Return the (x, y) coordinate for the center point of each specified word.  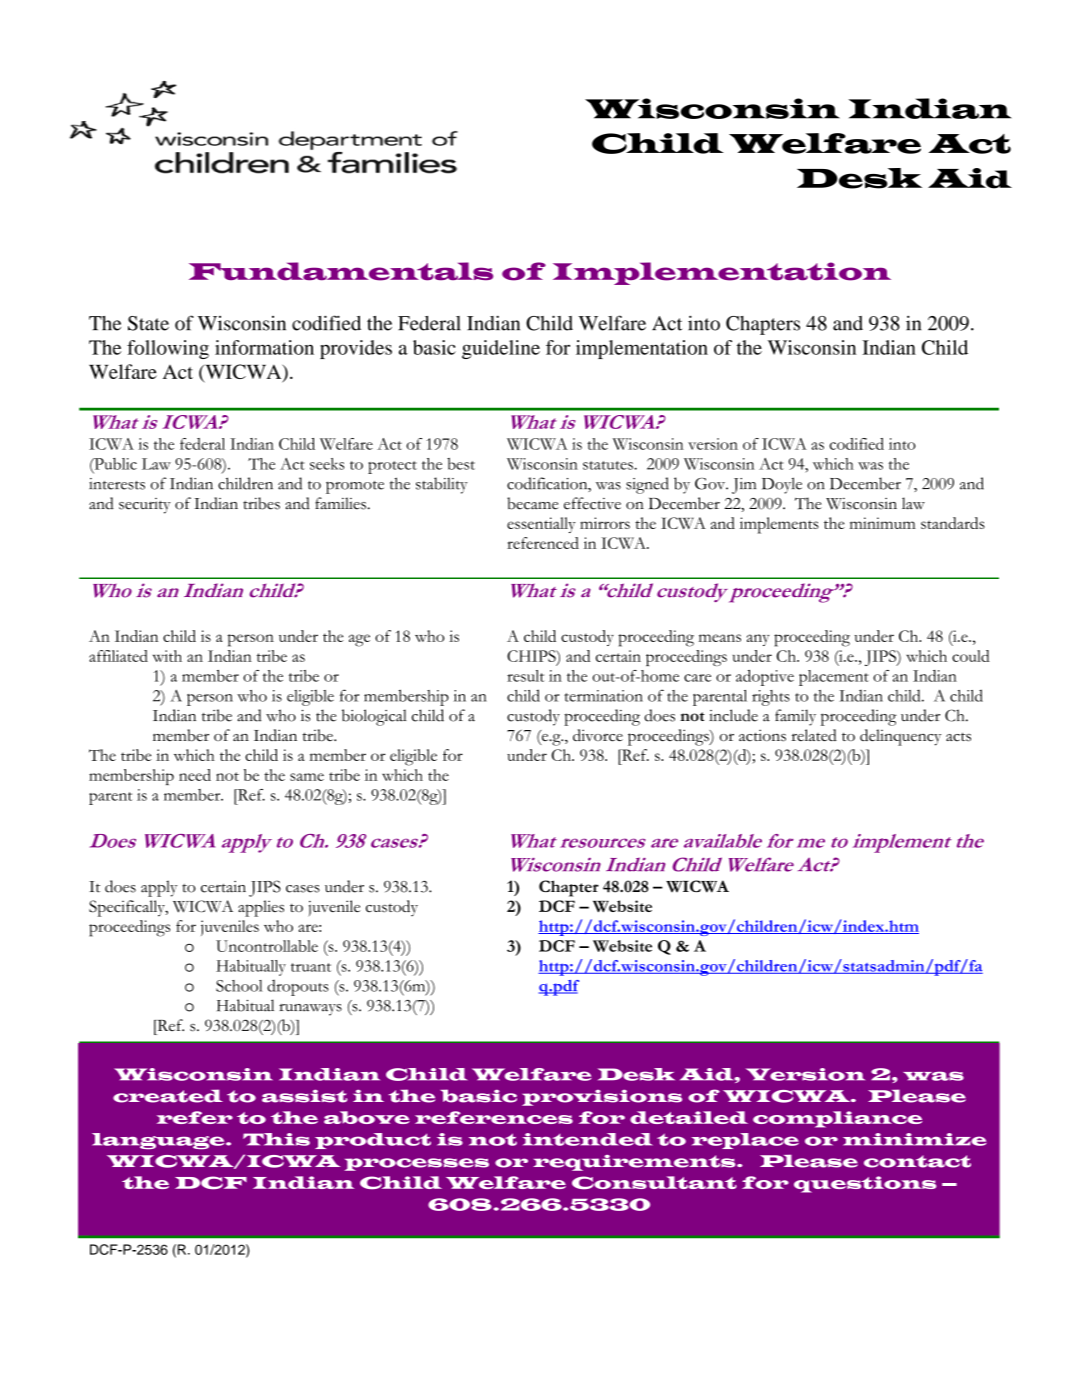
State (148, 323)
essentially (541, 525)
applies (261, 908)
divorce (598, 735)
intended (588, 1139)
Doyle (782, 485)
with (167, 656)
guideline (501, 349)
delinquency (900, 737)
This (276, 1139)
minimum (883, 523)
